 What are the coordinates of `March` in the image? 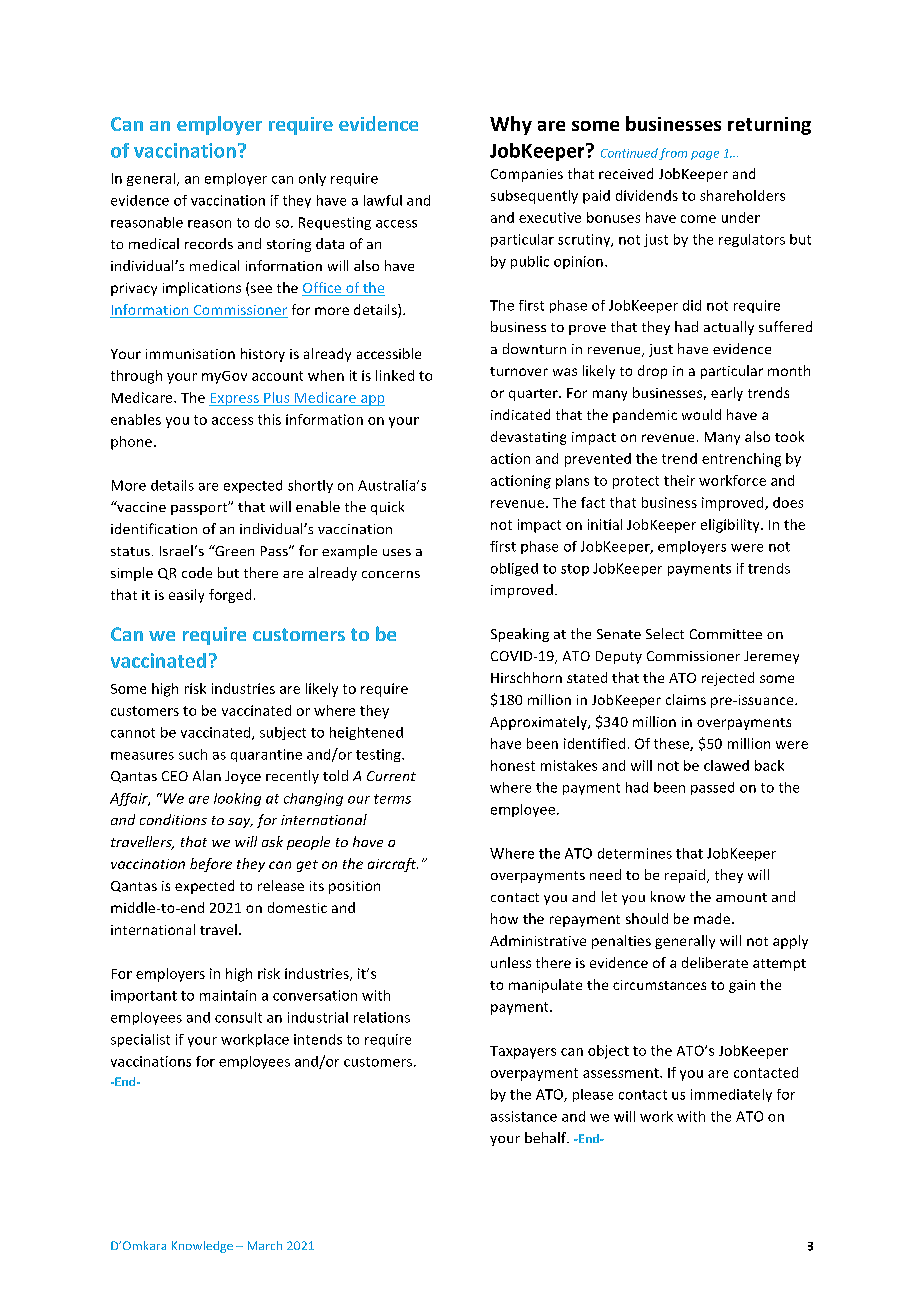 It's located at (265, 1245).
